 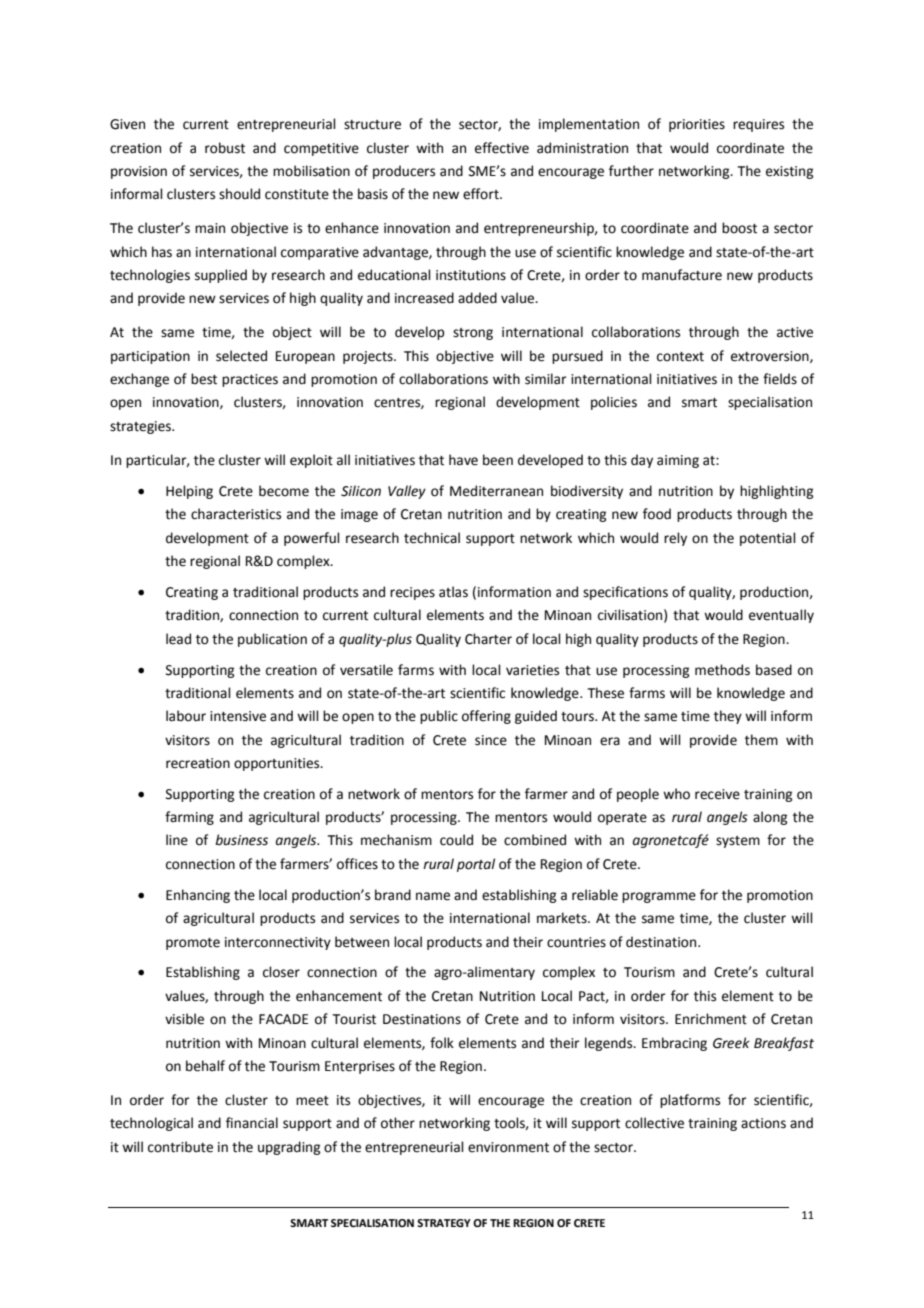 What do you see at coordinates (225, 148) in the image?
I see `robust` at bounding box center [225, 148].
